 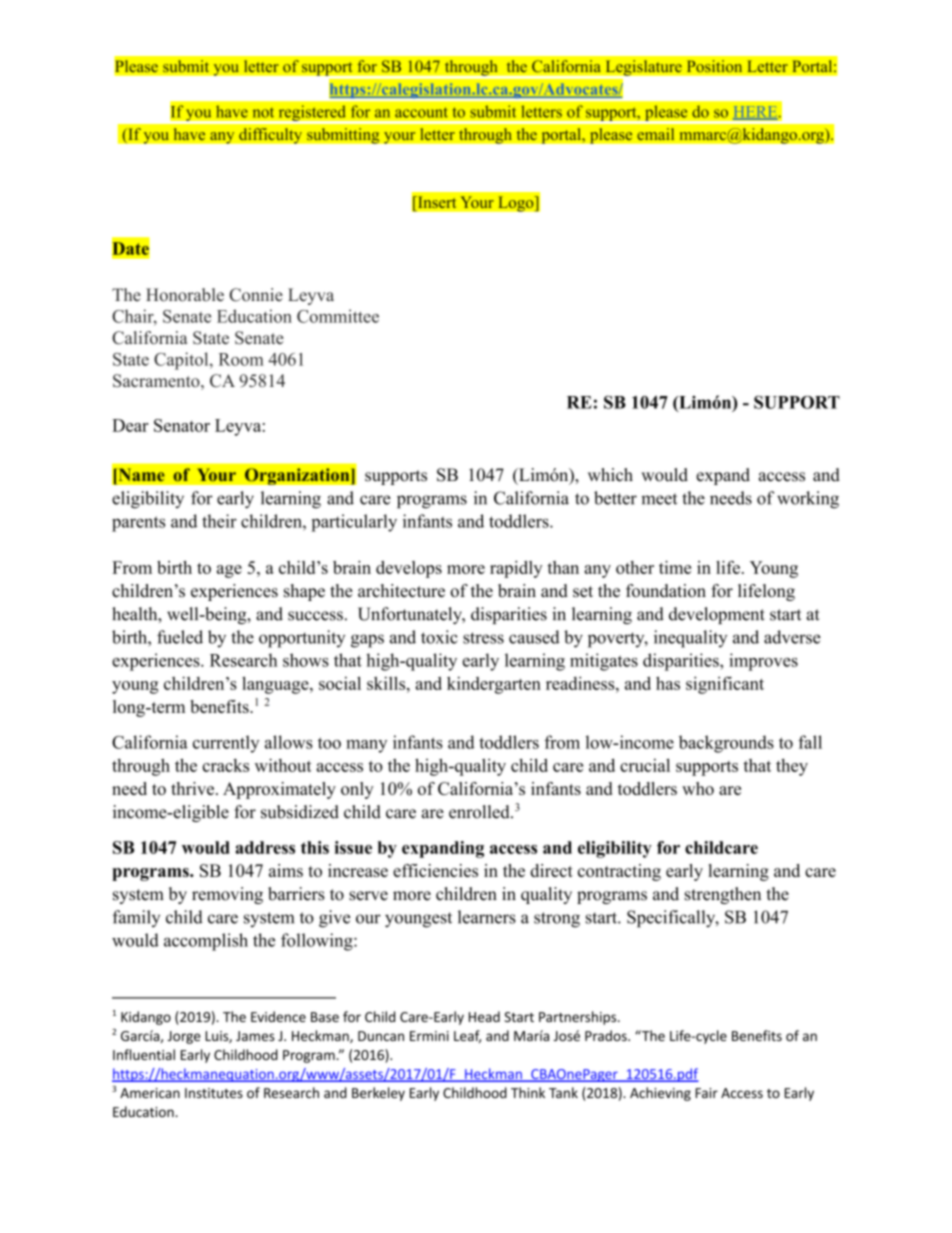 I want to click on account, so click(x=421, y=112).
